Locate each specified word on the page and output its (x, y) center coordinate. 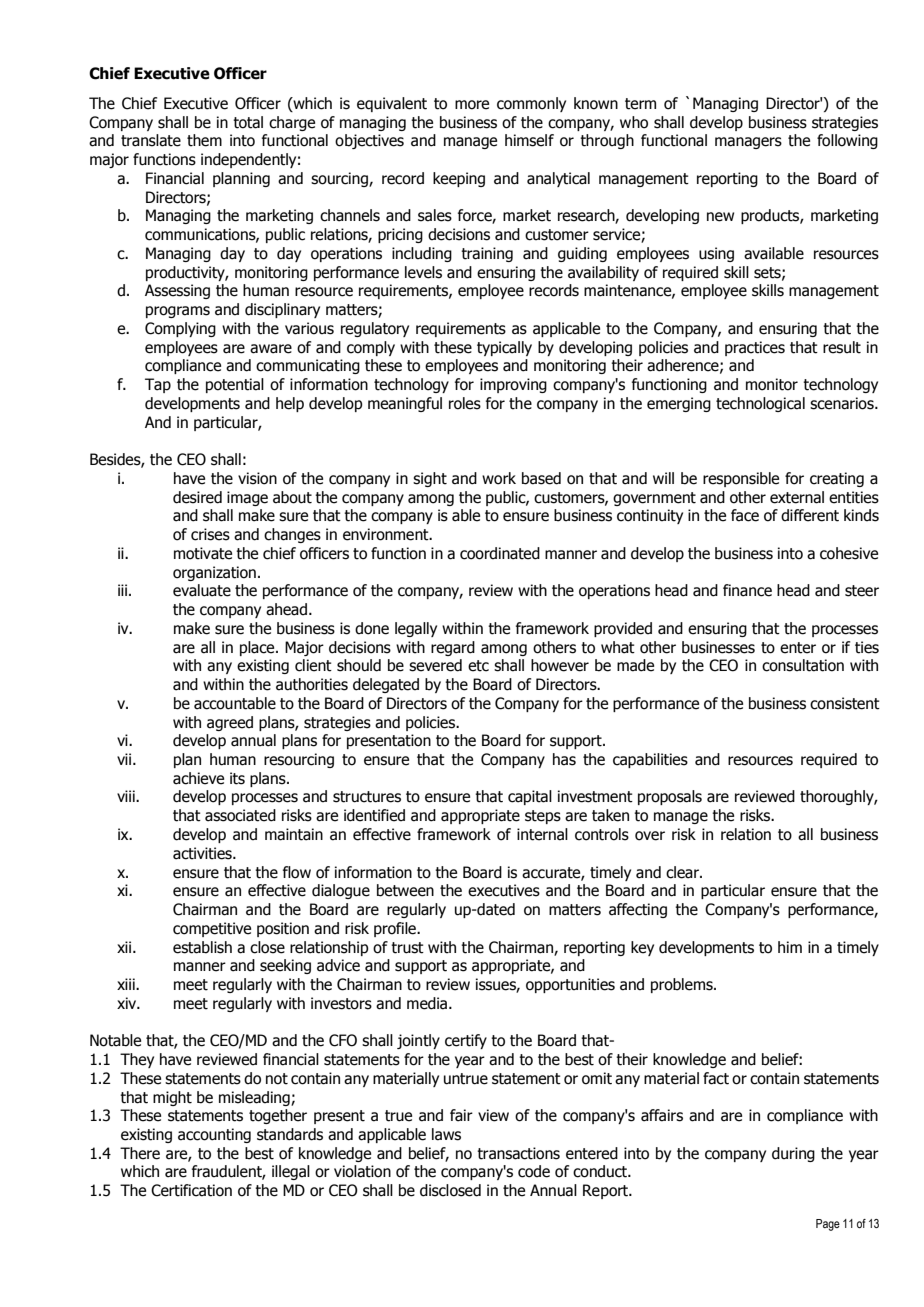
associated (240, 815)
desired (197, 497)
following (847, 141)
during (793, 1154)
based (541, 478)
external (797, 497)
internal (542, 834)
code (534, 1171)
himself (529, 140)
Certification (191, 1190)
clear (683, 872)
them (204, 140)
